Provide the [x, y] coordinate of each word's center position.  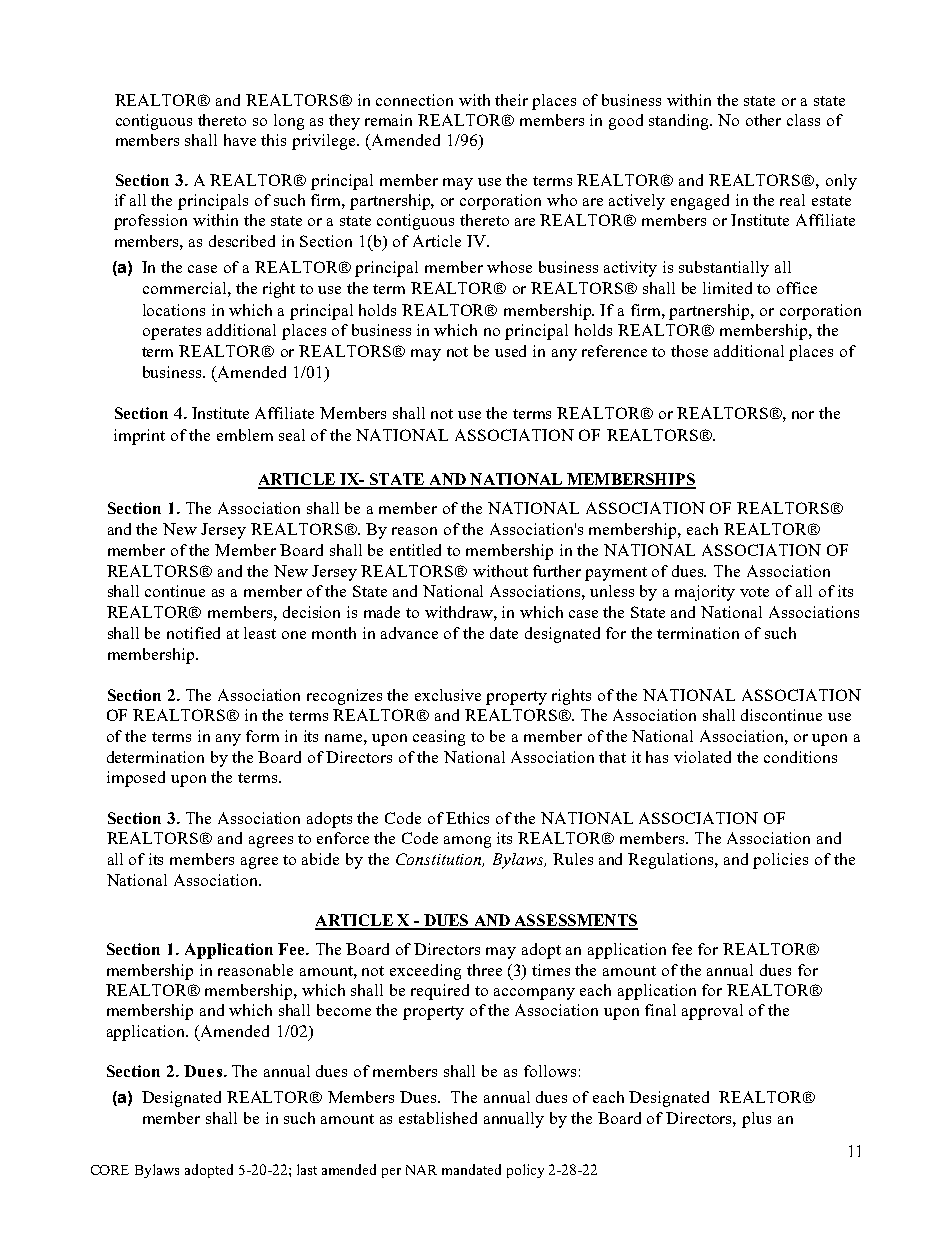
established [438, 1118]
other [763, 120]
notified [193, 633]
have [240, 140]
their [511, 100]
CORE [110, 1170]
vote [754, 592]
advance [409, 633]
